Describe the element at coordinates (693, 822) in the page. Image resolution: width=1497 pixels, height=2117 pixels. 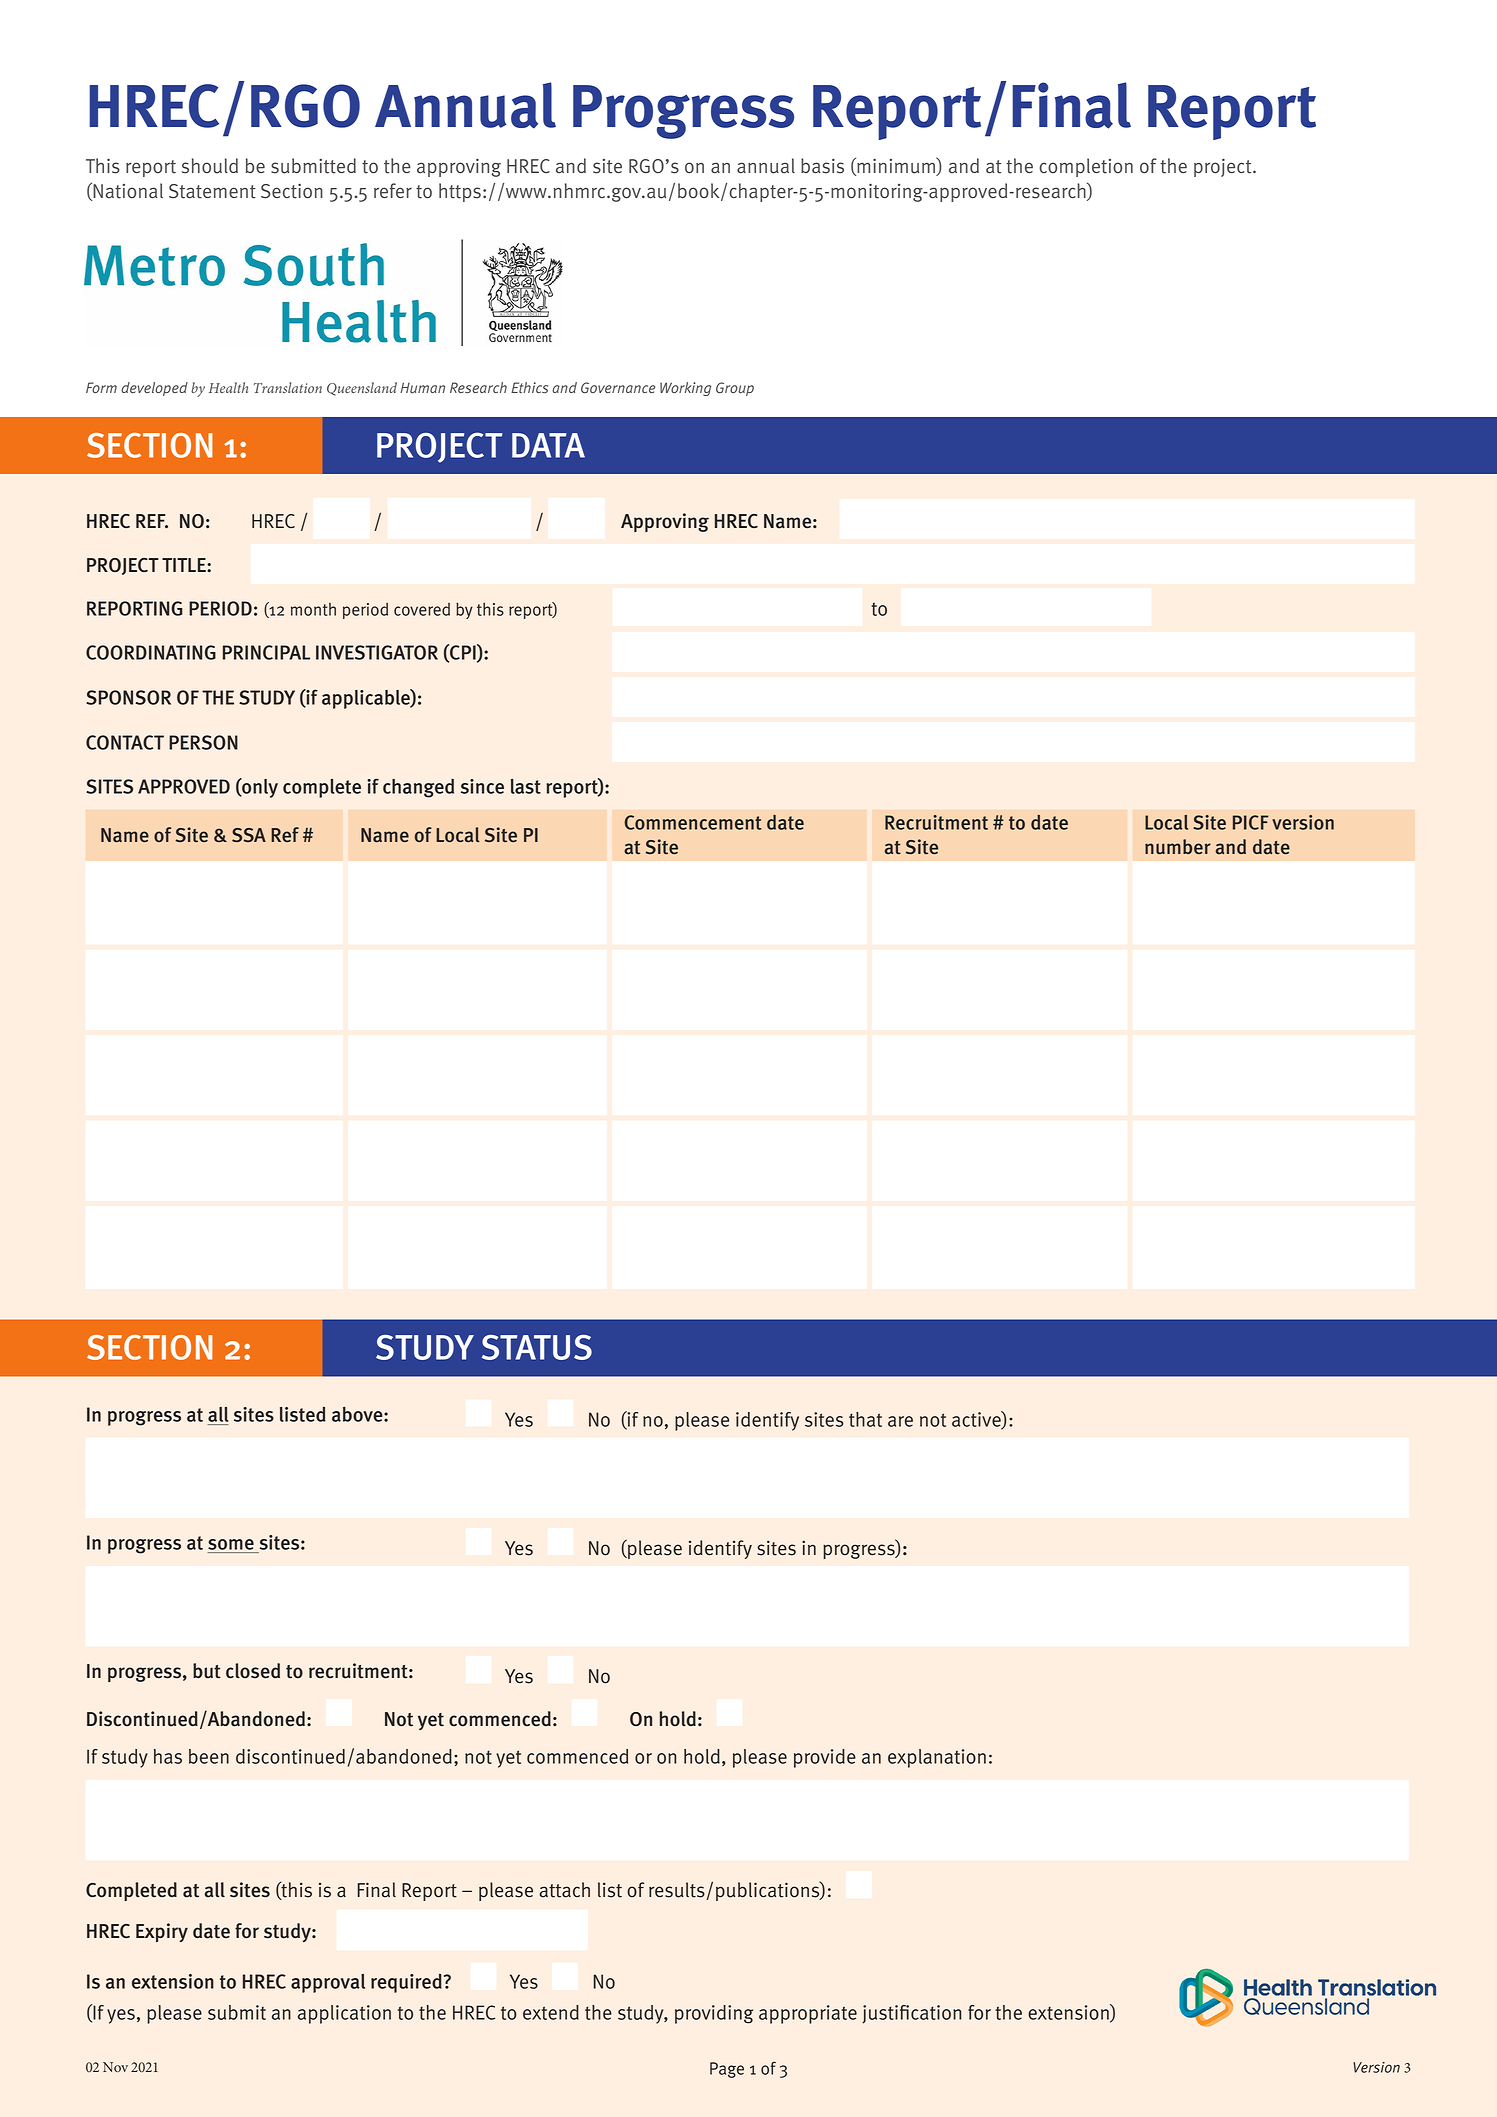
I see `Commencement` at that location.
